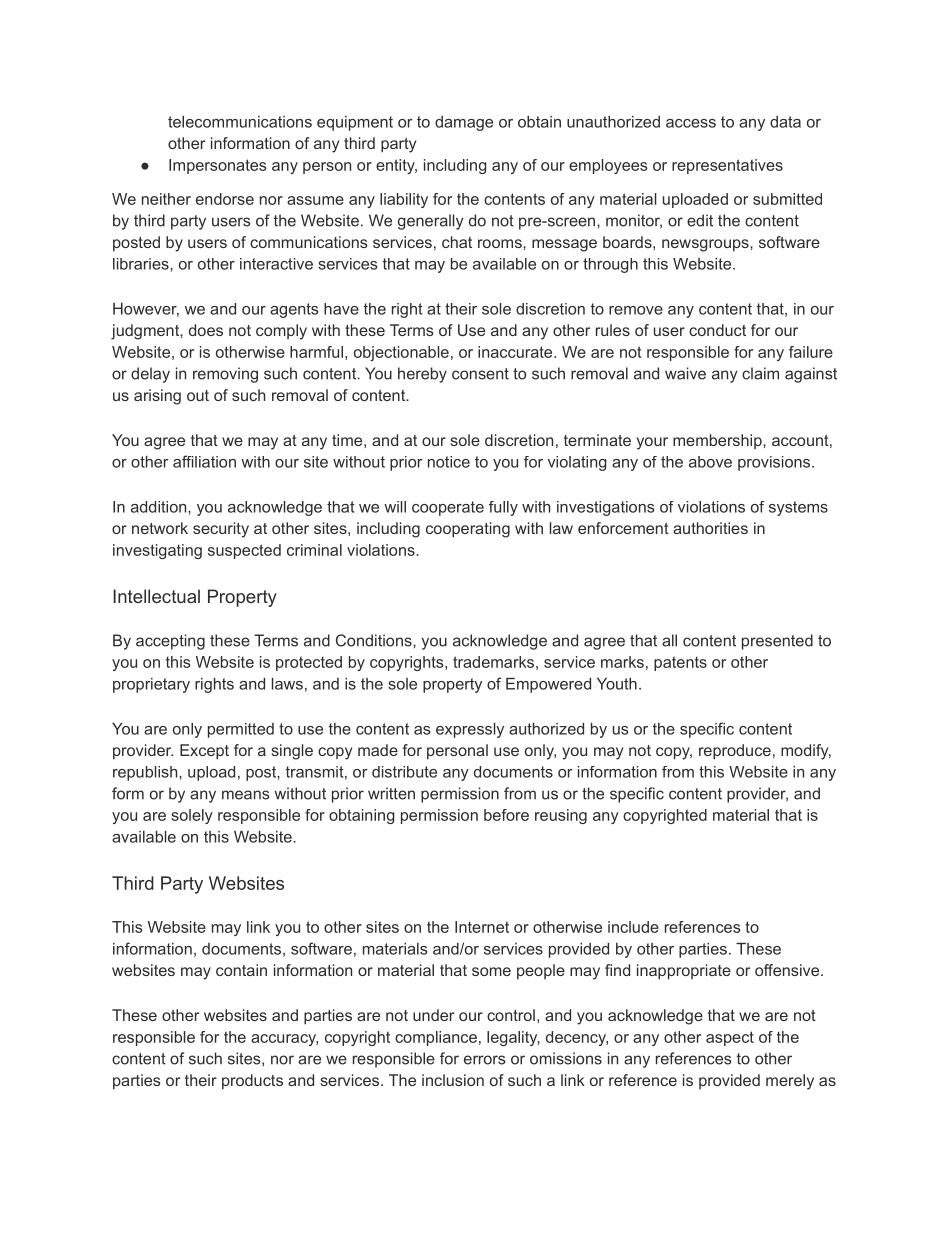 Image resolution: width=952 pixels, height=1233 pixels. Describe the element at coordinates (727, 166) in the image. I see `representatives` at that location.
